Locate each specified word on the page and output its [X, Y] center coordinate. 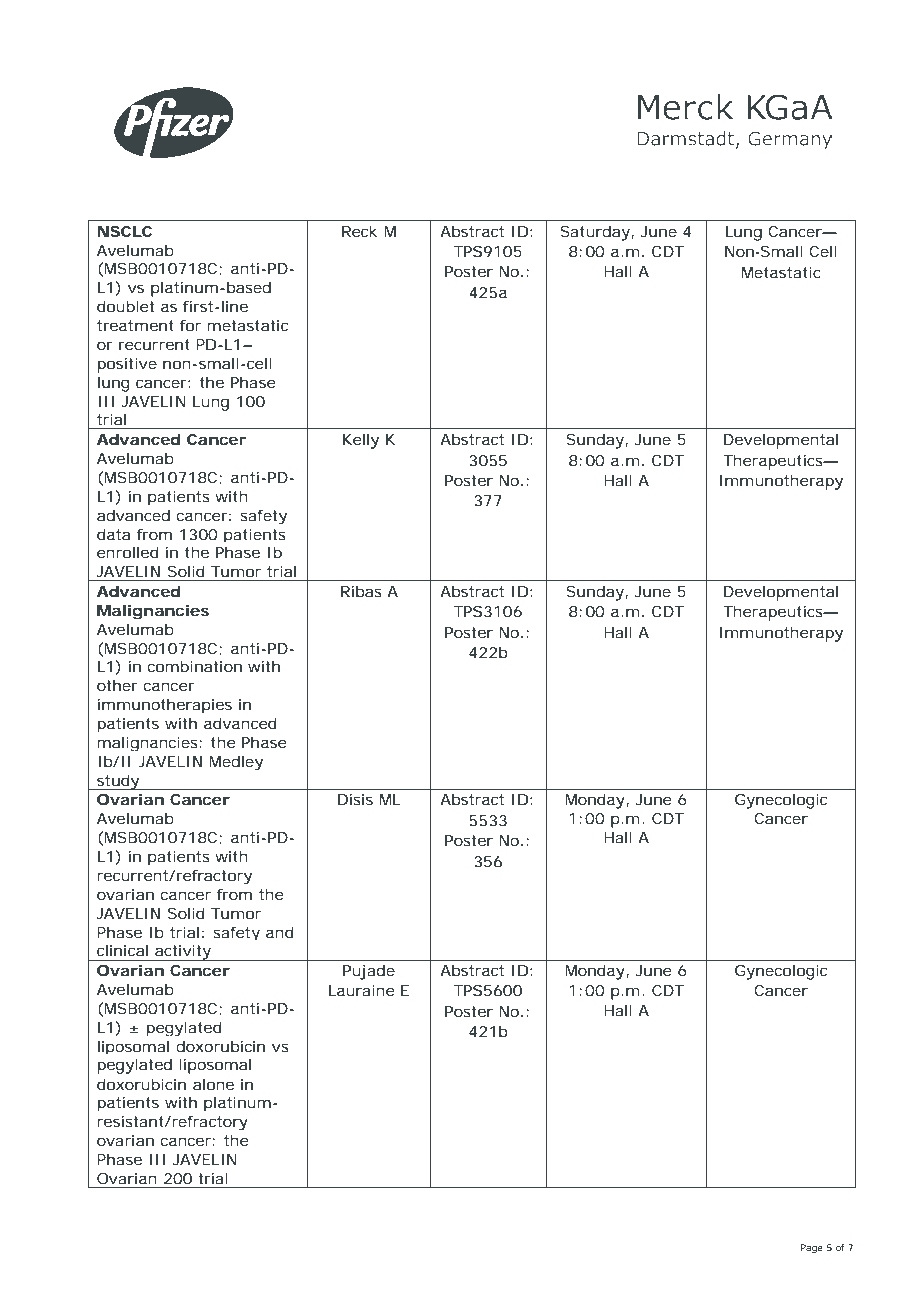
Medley [236, 763]
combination [195, 666]
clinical [122, 950]
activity [183, 953]
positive [127, 365]
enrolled [128, 552]
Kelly [361, 441]
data [113, 534]
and [280, 932]
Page [812, 1248]
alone [213, 1084]
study [118, 782]
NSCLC [125, 231]
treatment [135, 325]
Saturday [596, 233]
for [190, 325]
